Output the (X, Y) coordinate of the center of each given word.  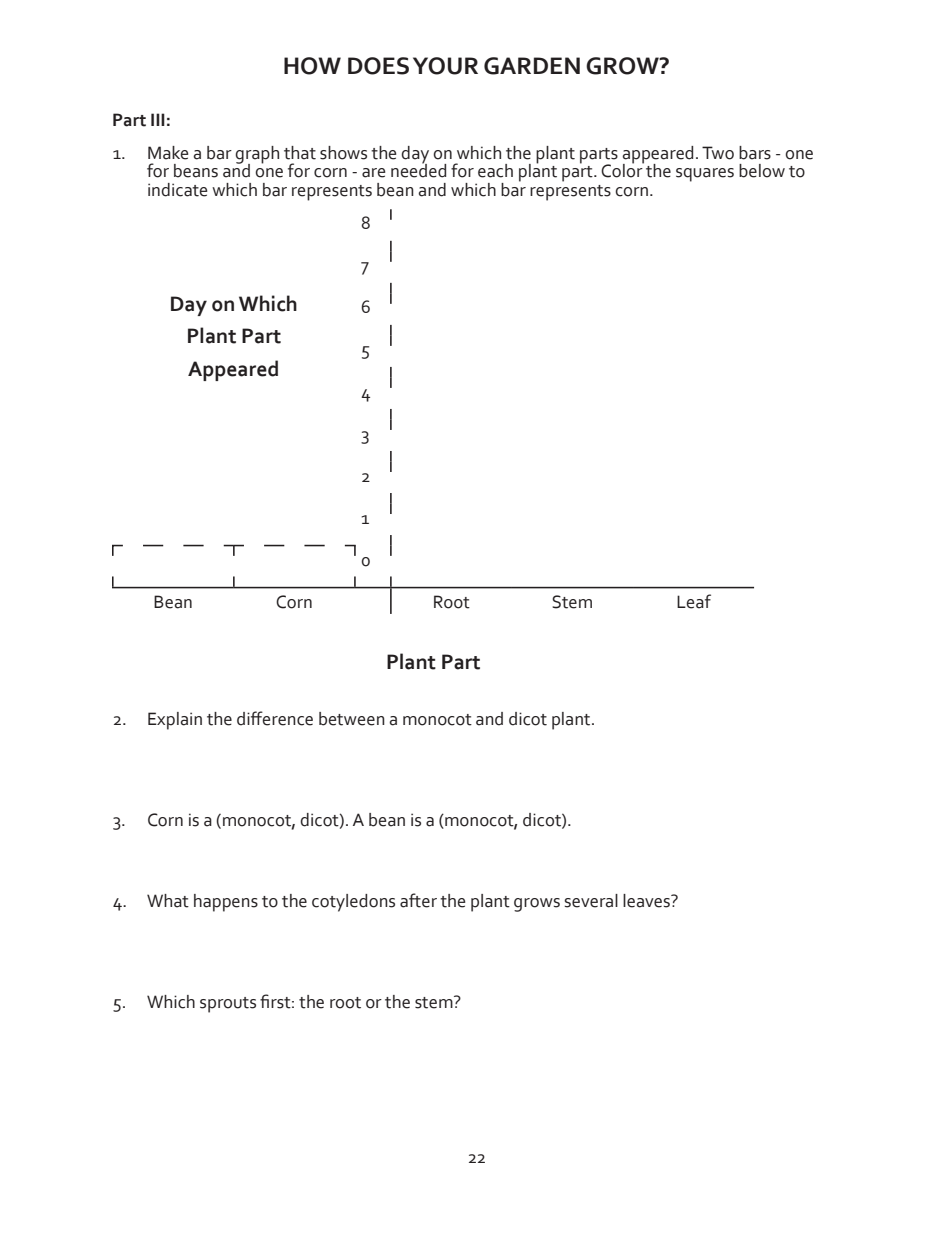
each (495, 171)
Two (718, 153)
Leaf (694, 601)
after (418, 900)
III (158, 119)
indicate (177, 190)
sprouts (228, 1005)
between (352, 719)
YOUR (445, 66)
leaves (647, 901)
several (591, 901)
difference (275, 718)
